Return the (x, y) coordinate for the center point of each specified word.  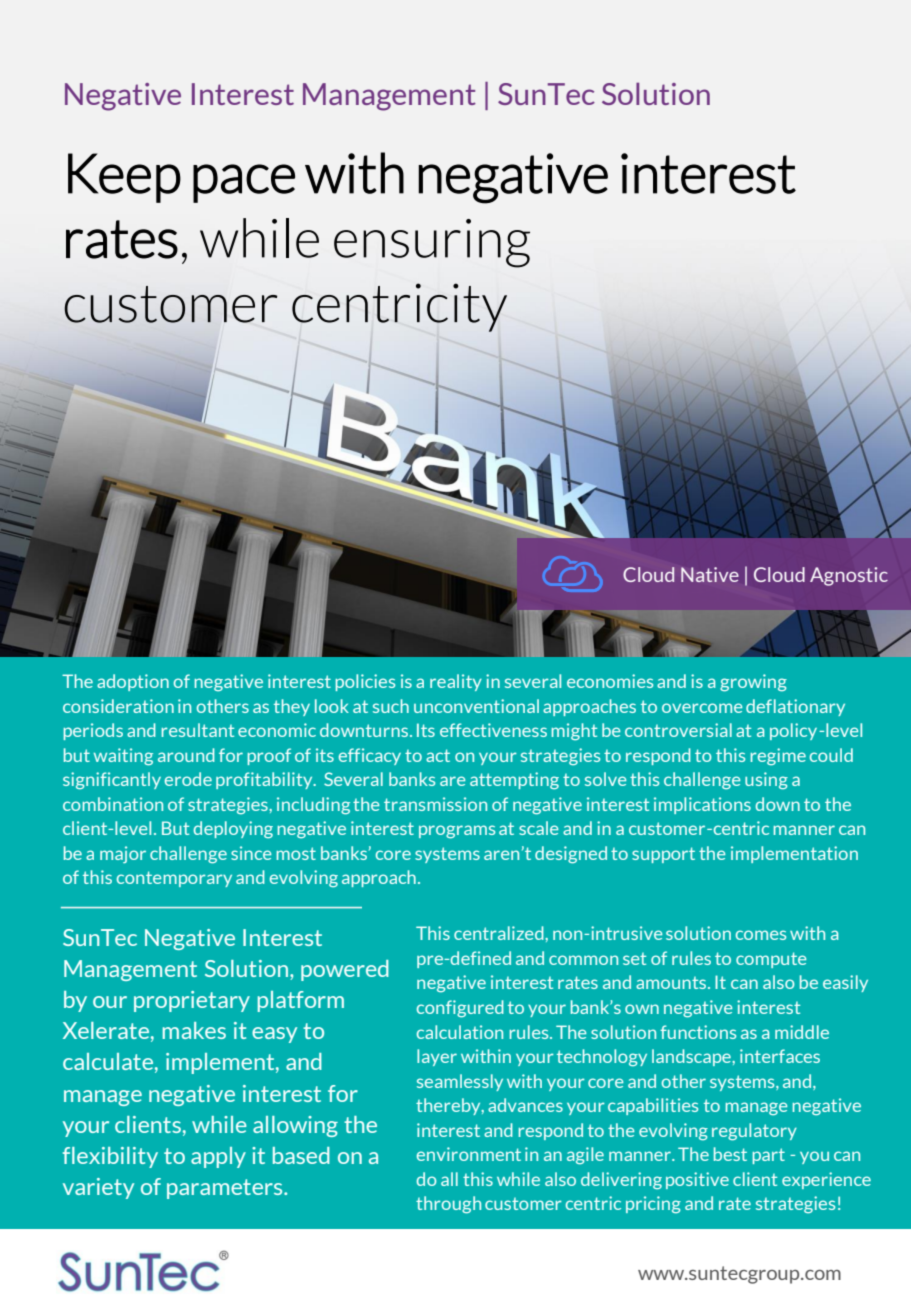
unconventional (476, 706)
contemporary (174, 879)
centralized (500, 933)
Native (710, 574)
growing (753, 683)
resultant (197, 730)
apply (218, 1157)
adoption (133, 682)
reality (456, 682)
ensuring (432, 243)
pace (244, 183)
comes (761, 935)
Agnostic (849, 576)
